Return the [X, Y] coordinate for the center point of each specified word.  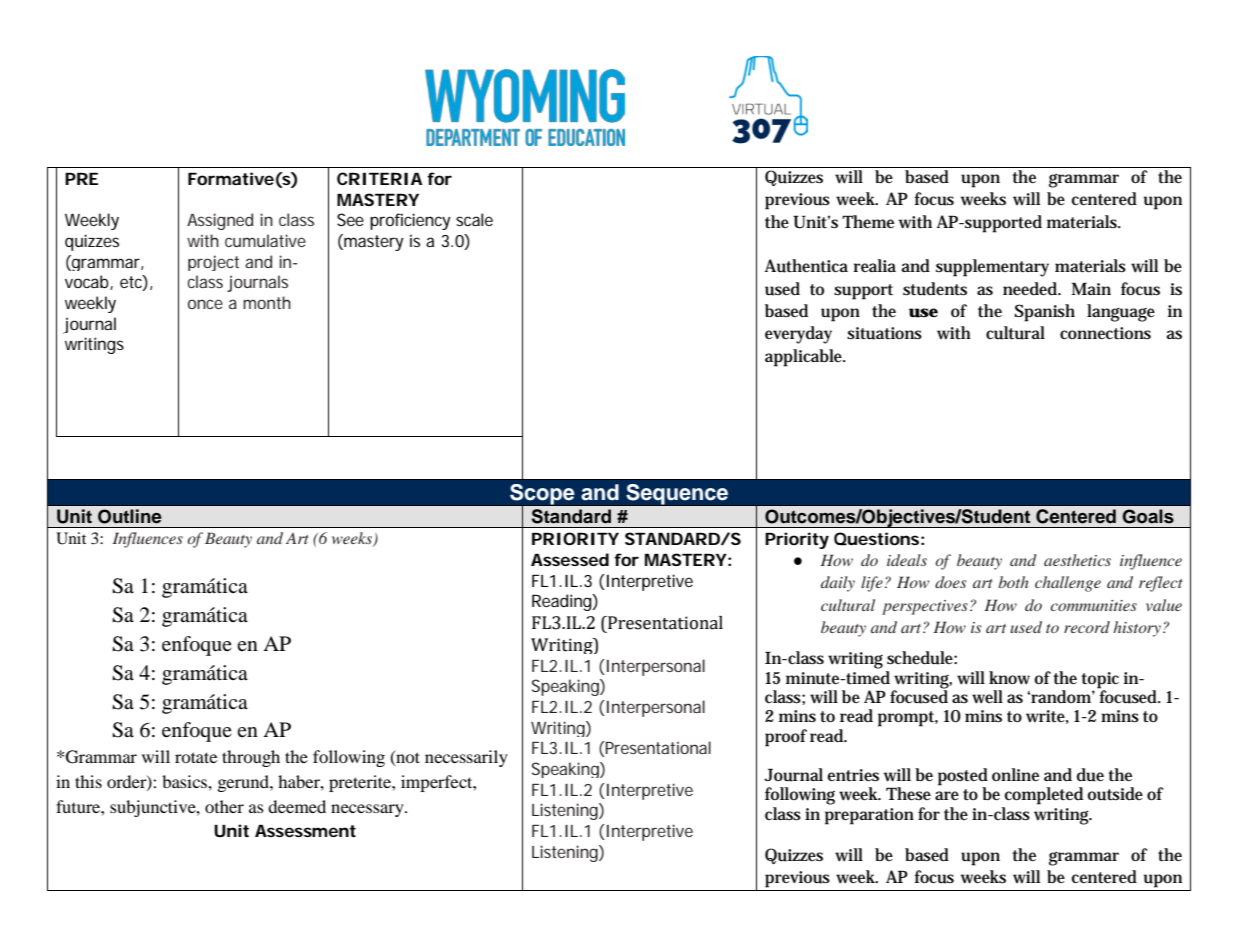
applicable [805, 358]
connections [1105, 333]
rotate [196, 757]
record [1087, 627]
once [205, 304]
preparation [869, 816]
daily [838, 584]
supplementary [992, 268]
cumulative [265, 240]
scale [474, 219]
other [224, 806]
